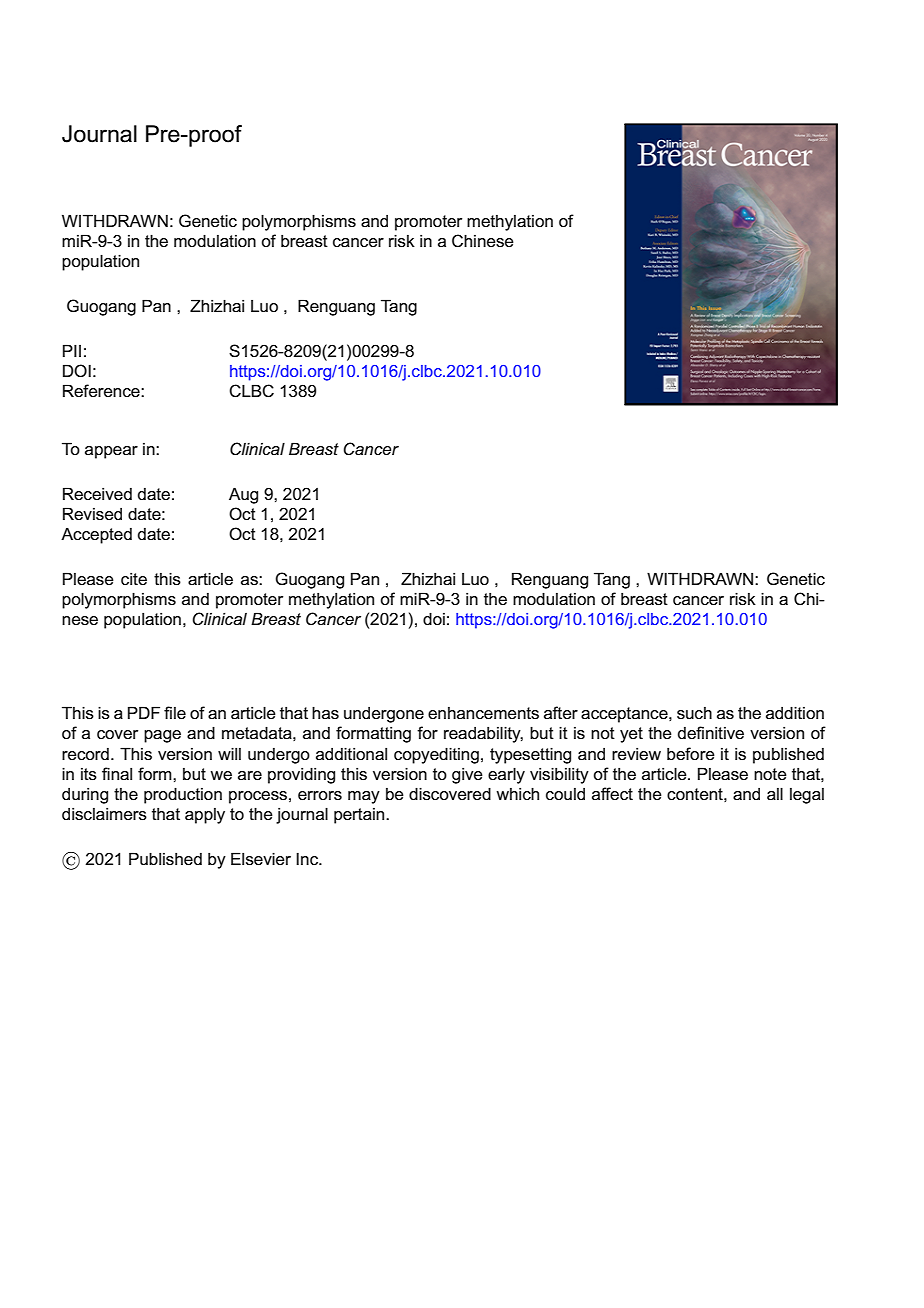 The height and width of the image is (1308, 924). I want to click on Received, so click(97, 494).
